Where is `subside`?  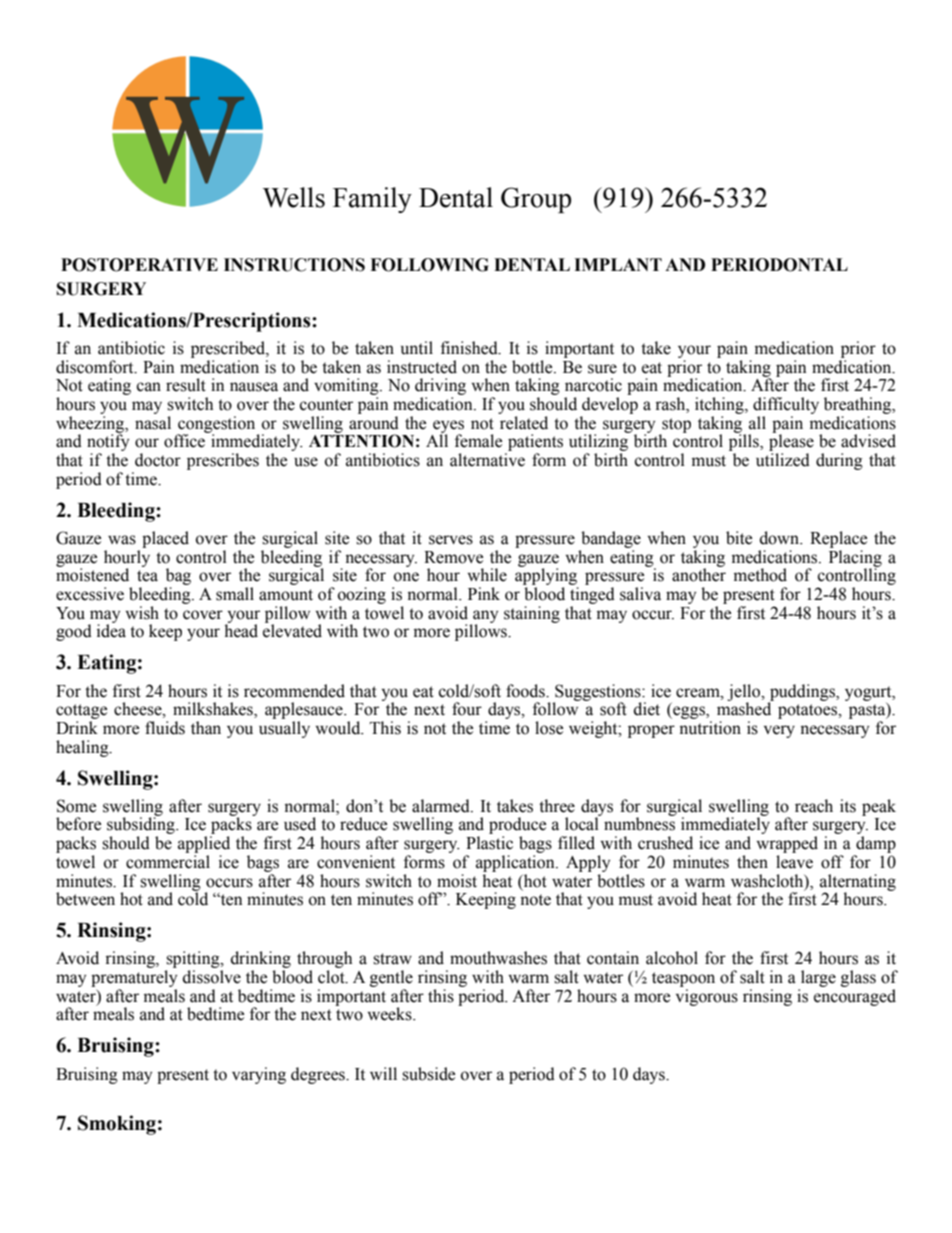 subside is located at coordinates (428, 1074).
